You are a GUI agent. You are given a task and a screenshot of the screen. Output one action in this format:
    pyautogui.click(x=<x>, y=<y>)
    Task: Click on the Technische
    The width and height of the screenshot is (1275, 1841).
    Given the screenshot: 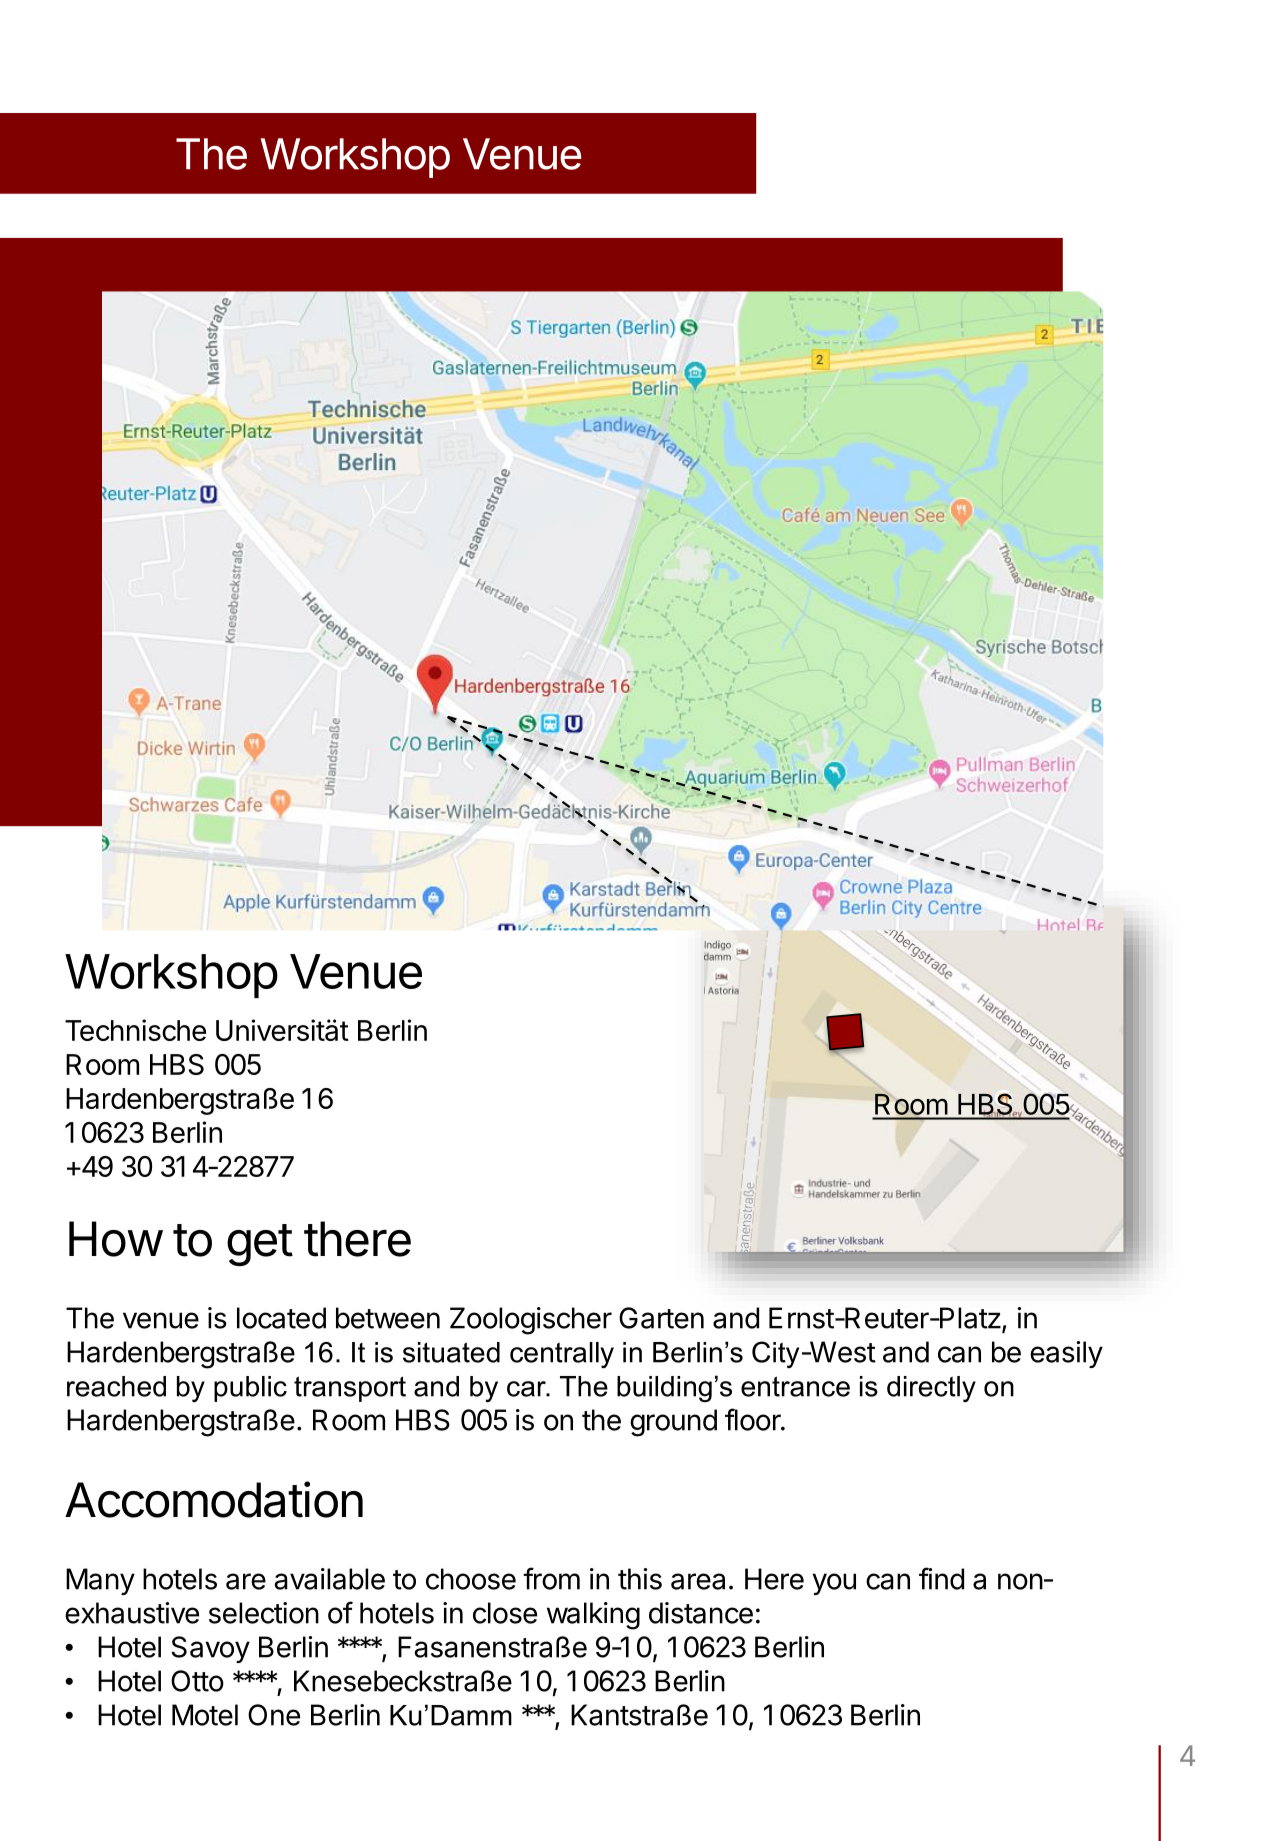 What is the action you would take?
    pyautogui.click(x=135, y=1030)
